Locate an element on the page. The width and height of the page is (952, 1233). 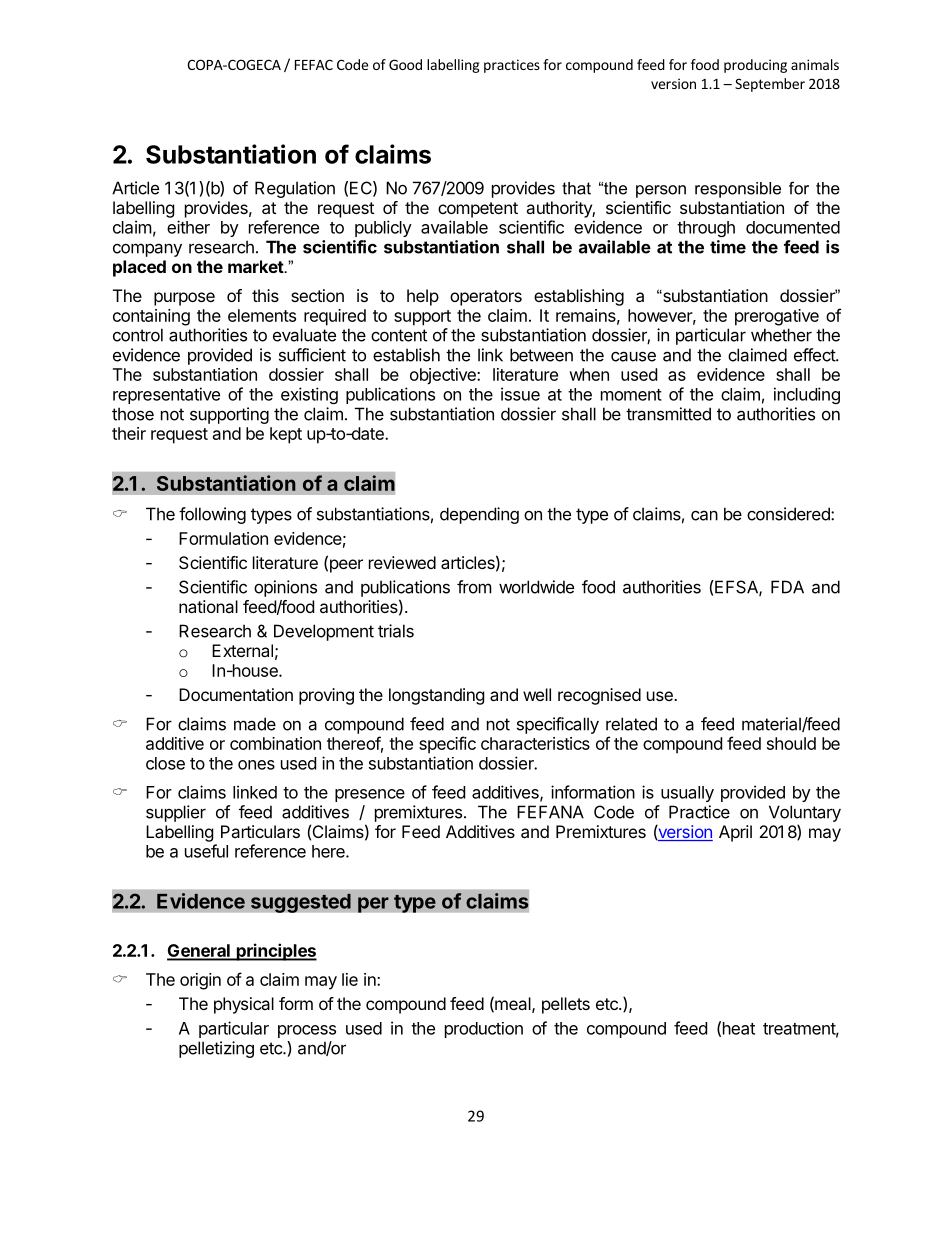
presence is located at coordinates (370, 795).
